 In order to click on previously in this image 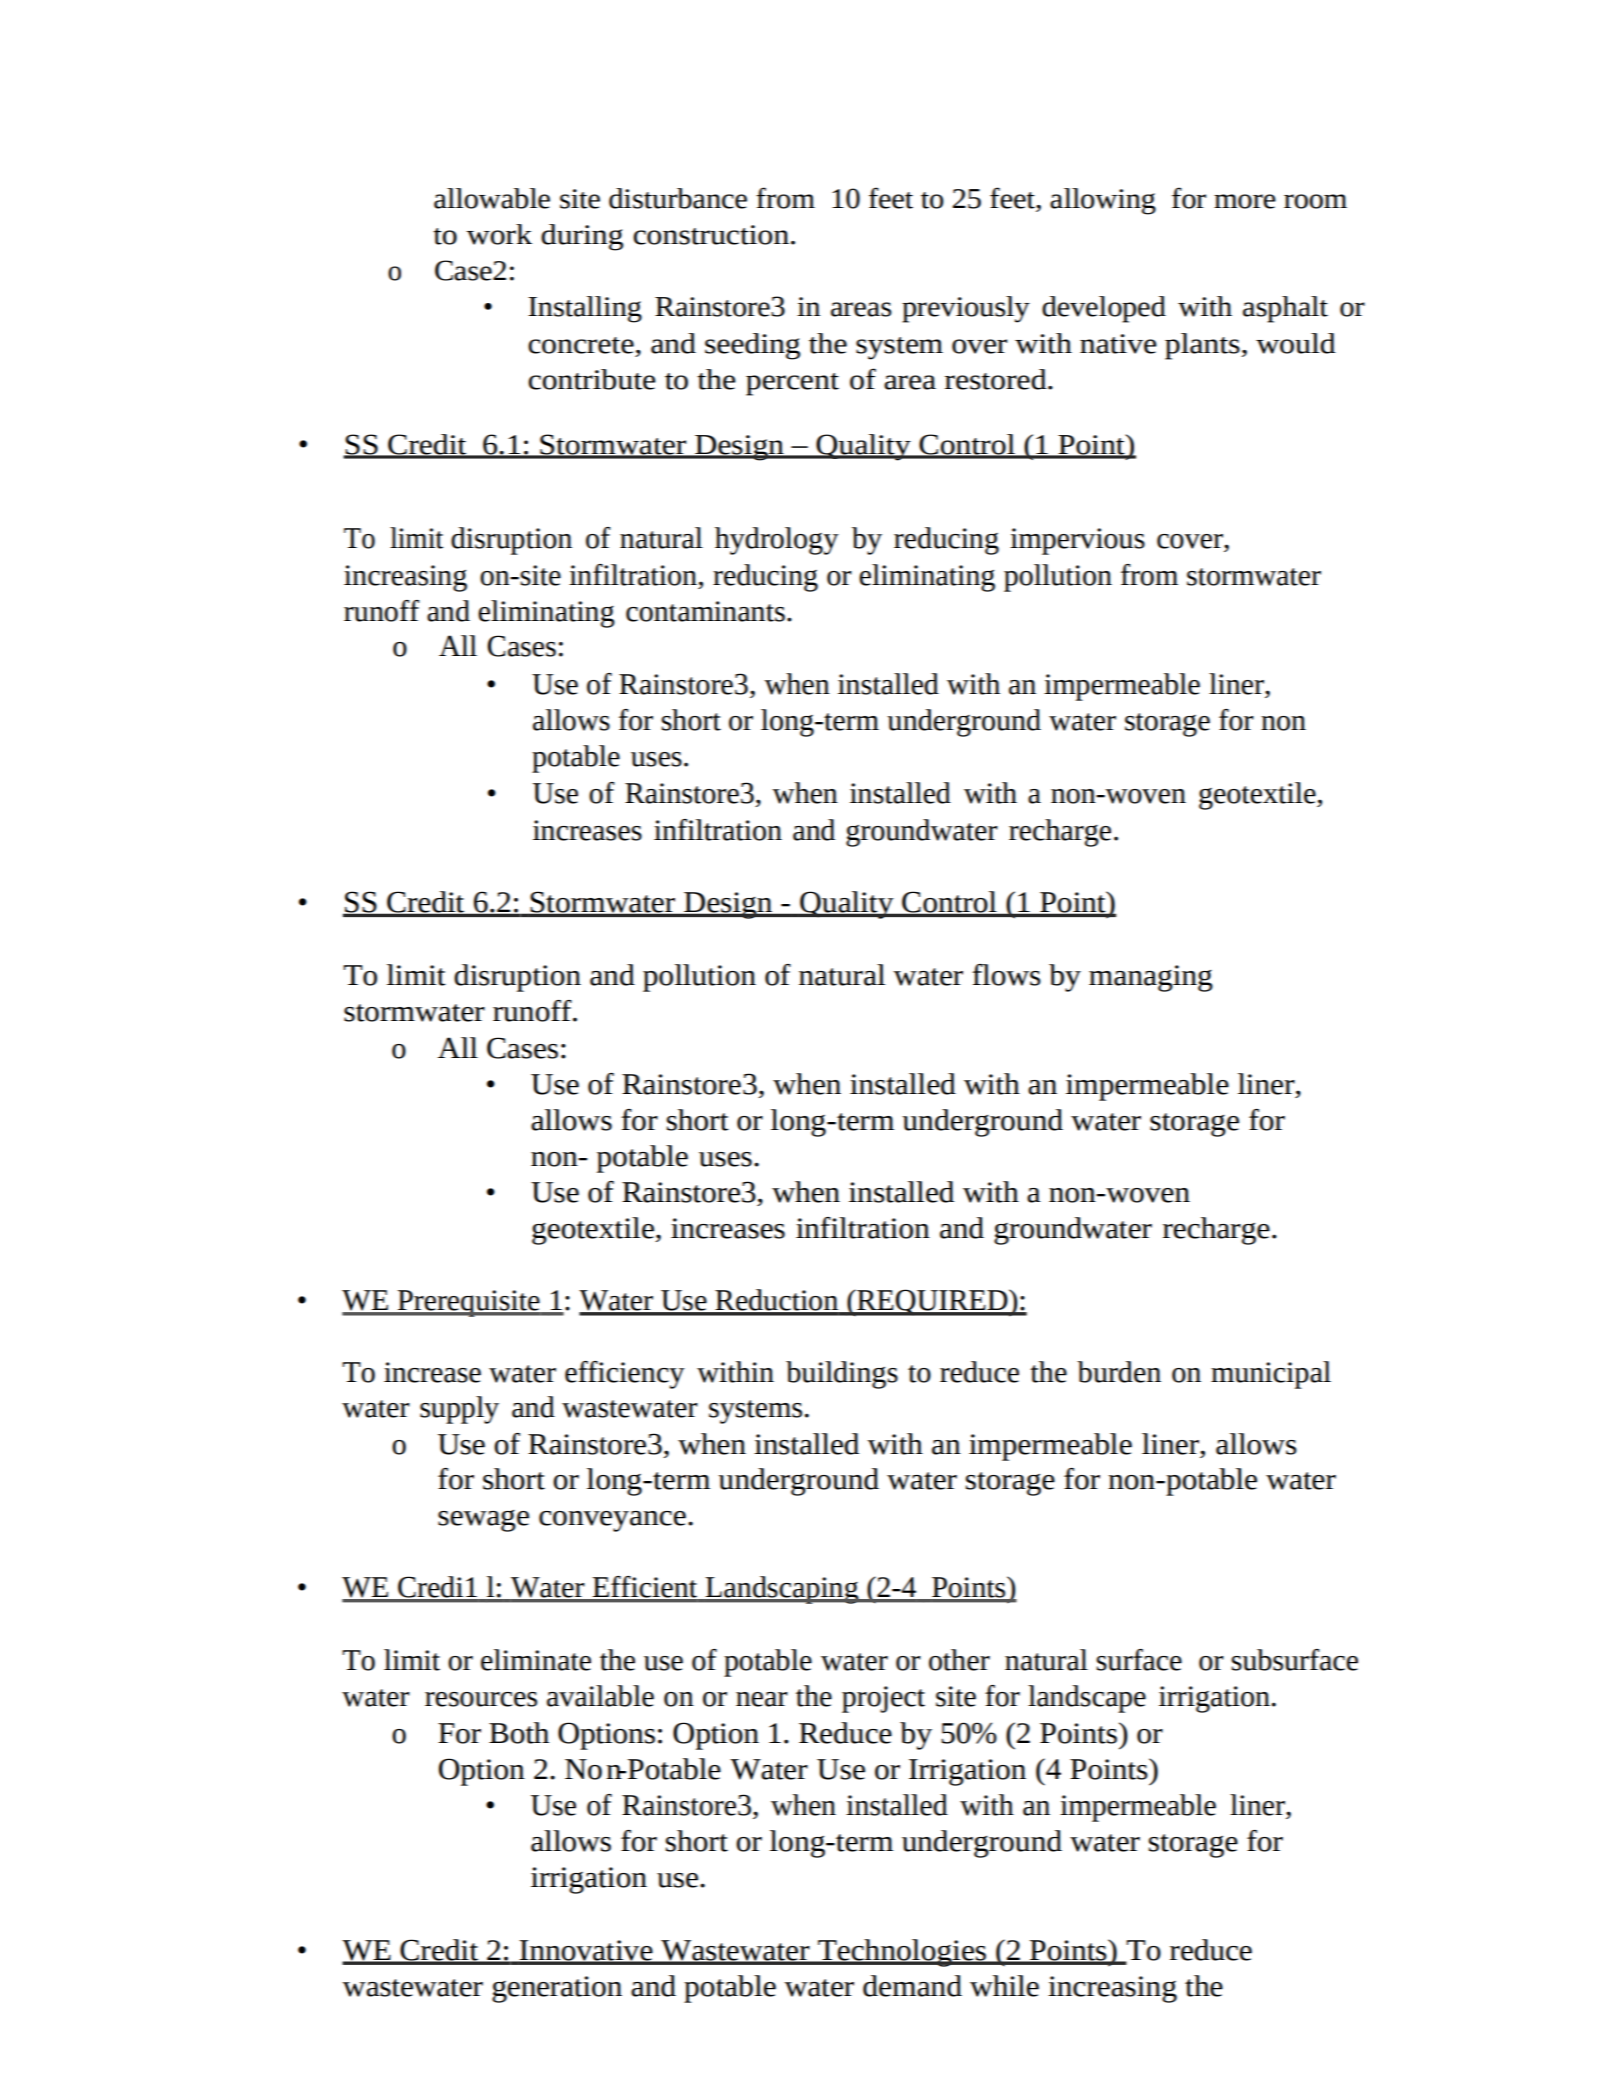, I will do `click(966, 309)`.
